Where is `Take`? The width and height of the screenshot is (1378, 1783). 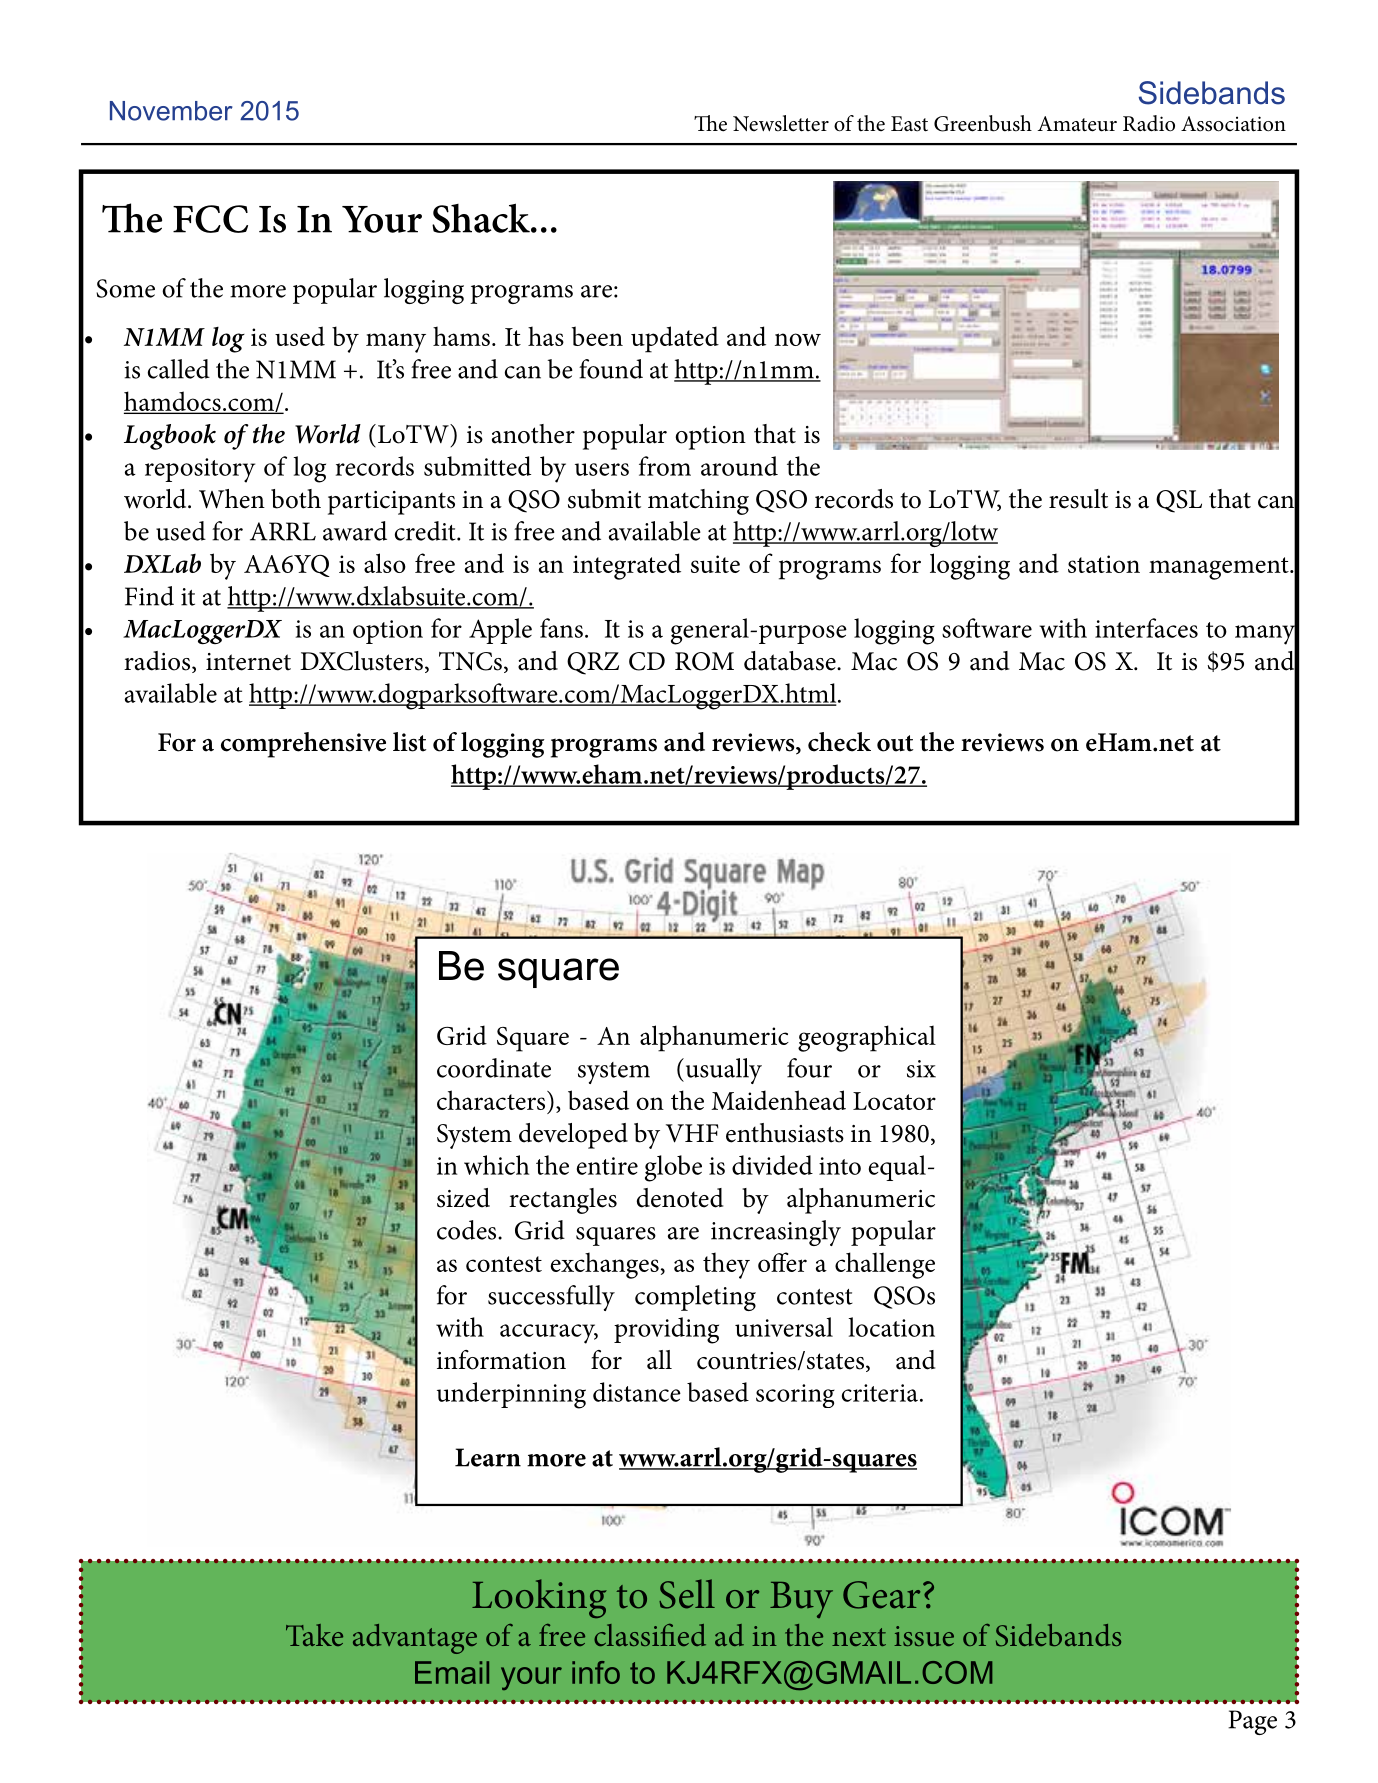 Take is located at coordinates (314, 1635).
